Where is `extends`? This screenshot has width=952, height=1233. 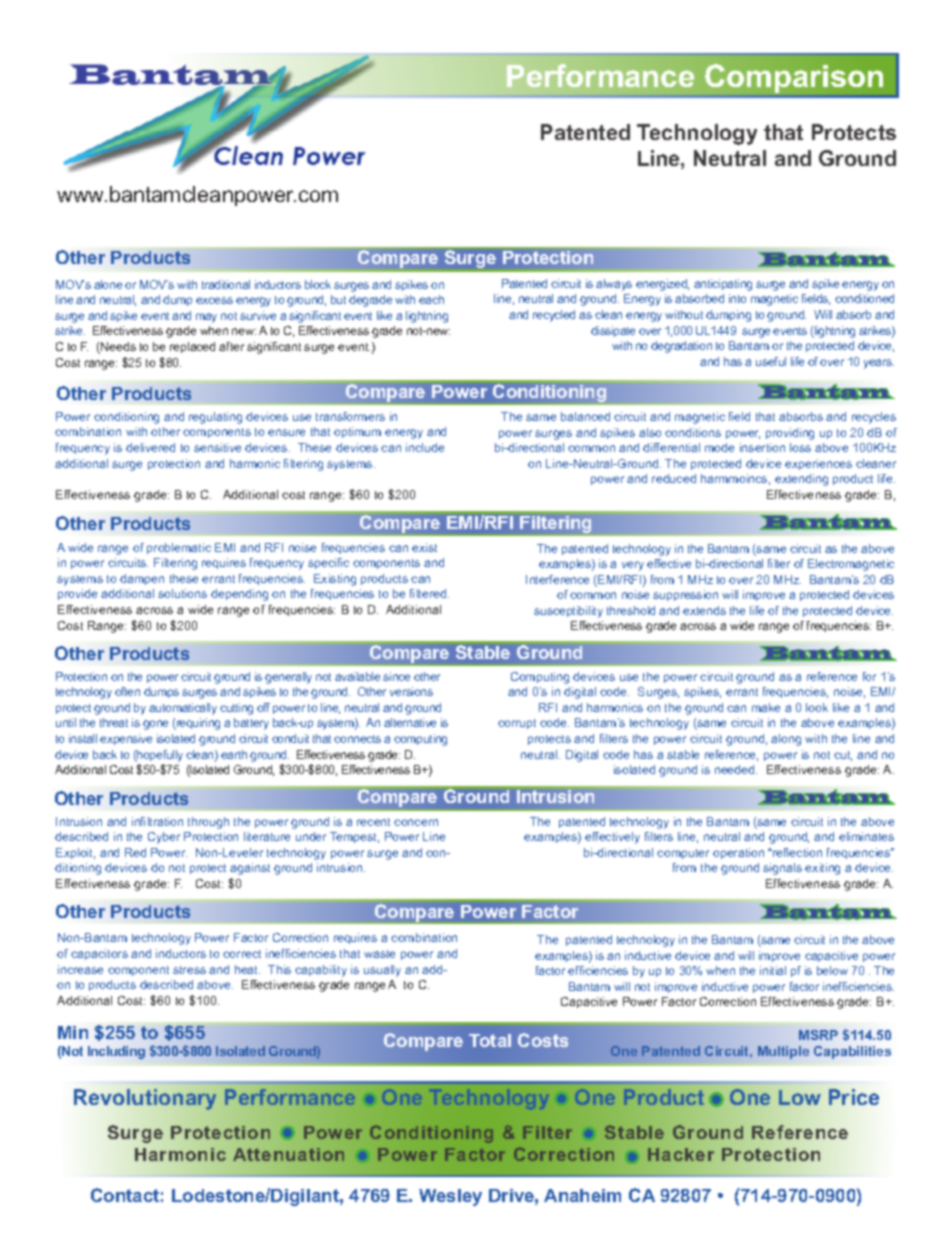
extends is located at coordinates (704, 610).
